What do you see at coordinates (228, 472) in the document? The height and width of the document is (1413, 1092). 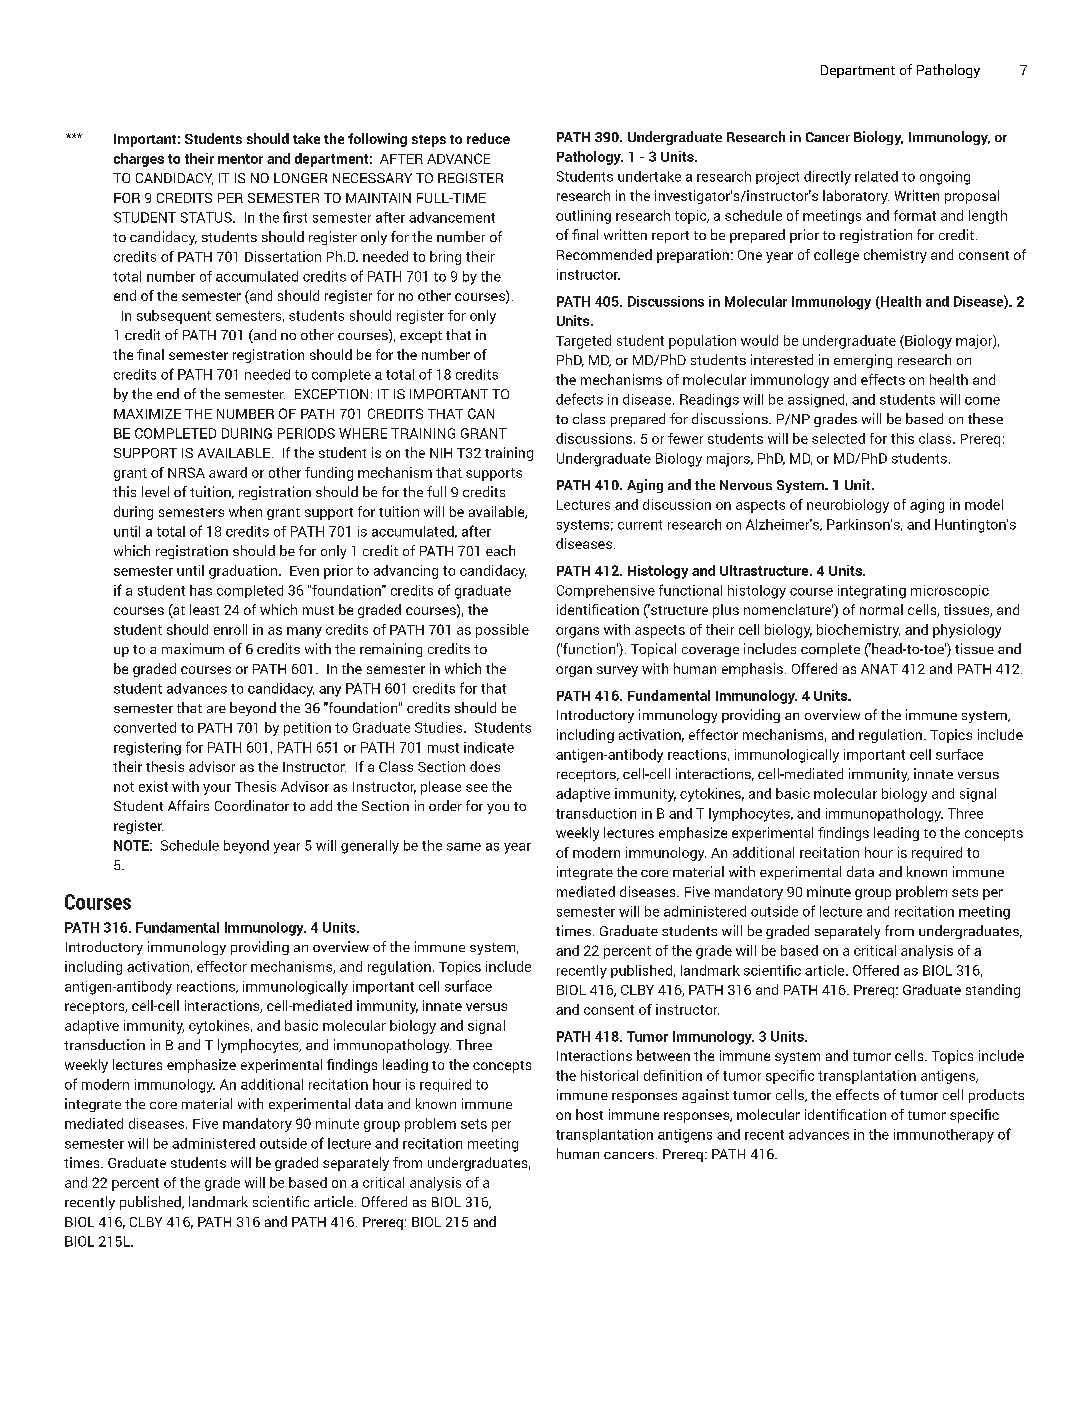 I see `award` at bounding box center [228, 472].
